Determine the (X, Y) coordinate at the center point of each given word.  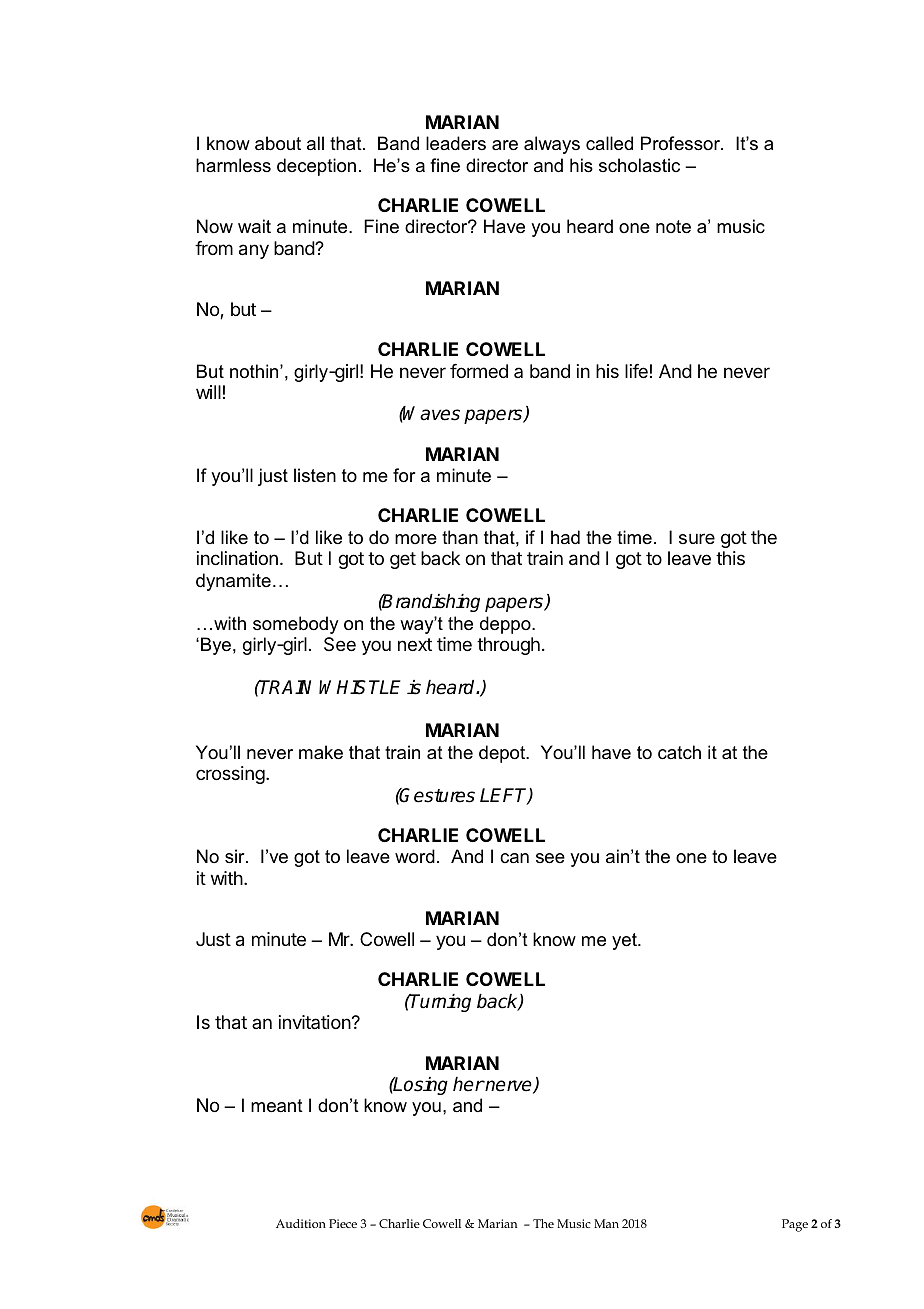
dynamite (233, 582)
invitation (315, 1022)
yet (625, 941)
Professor (681, 143)
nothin (255, 371)
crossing (231, 775)
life (636, 371)
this (730, 558)
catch (679, 752)
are (505, 145)
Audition (301, 1223)
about (278, 143)
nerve (509, 1087)
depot (503, 754)
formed (479, 371)
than (460, 537)
